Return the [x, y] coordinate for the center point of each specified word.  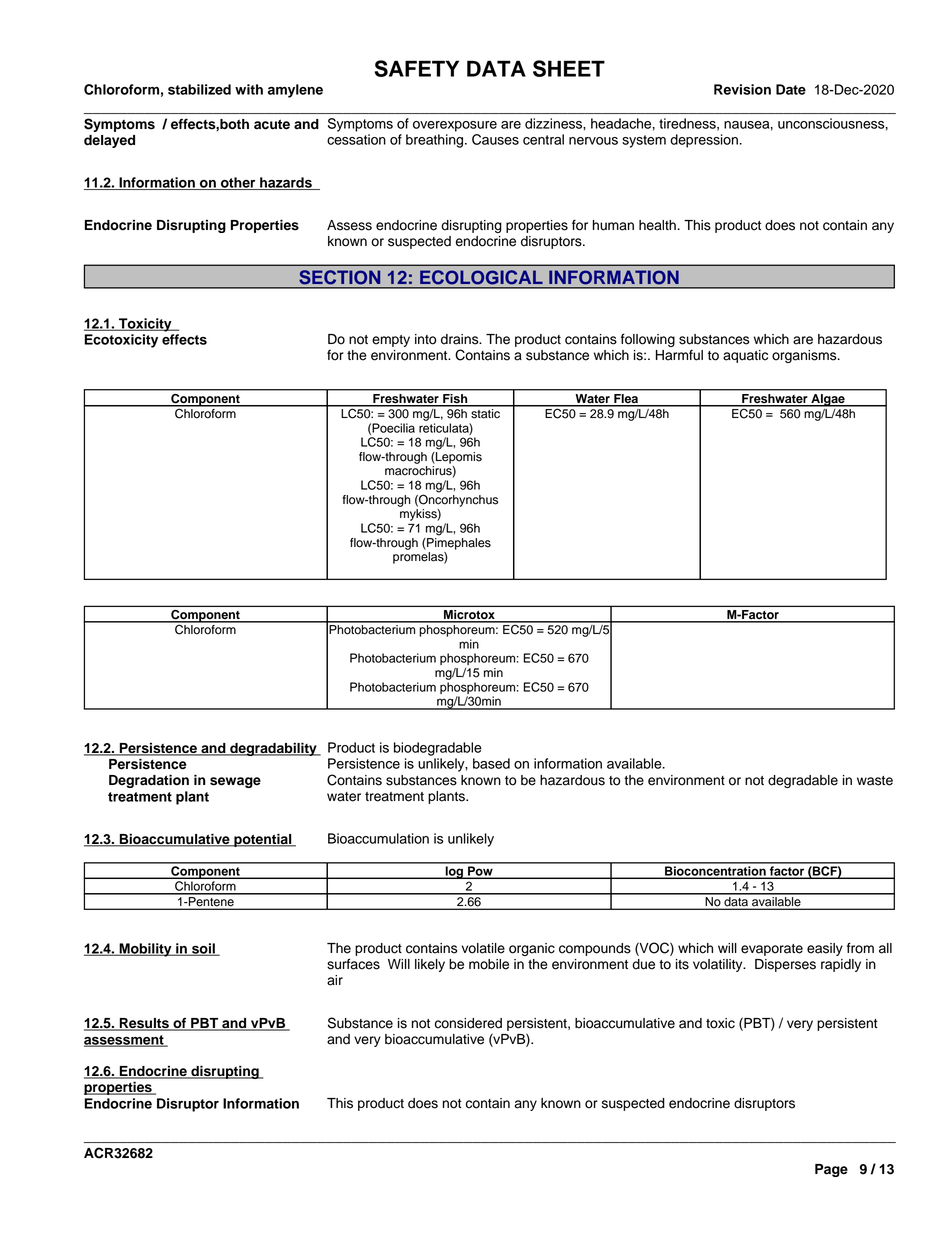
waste [875, 781]
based [491, 763]
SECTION [340, 277]
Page [831, 1170]
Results [144, 1024]
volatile [483, 948]
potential [263, 840]
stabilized [199, 89]
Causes [495, 139]
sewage [235, 782]
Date [791, 89]
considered [468, 1023]
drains [461, 339]
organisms [805, 356]
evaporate [772, 950]
